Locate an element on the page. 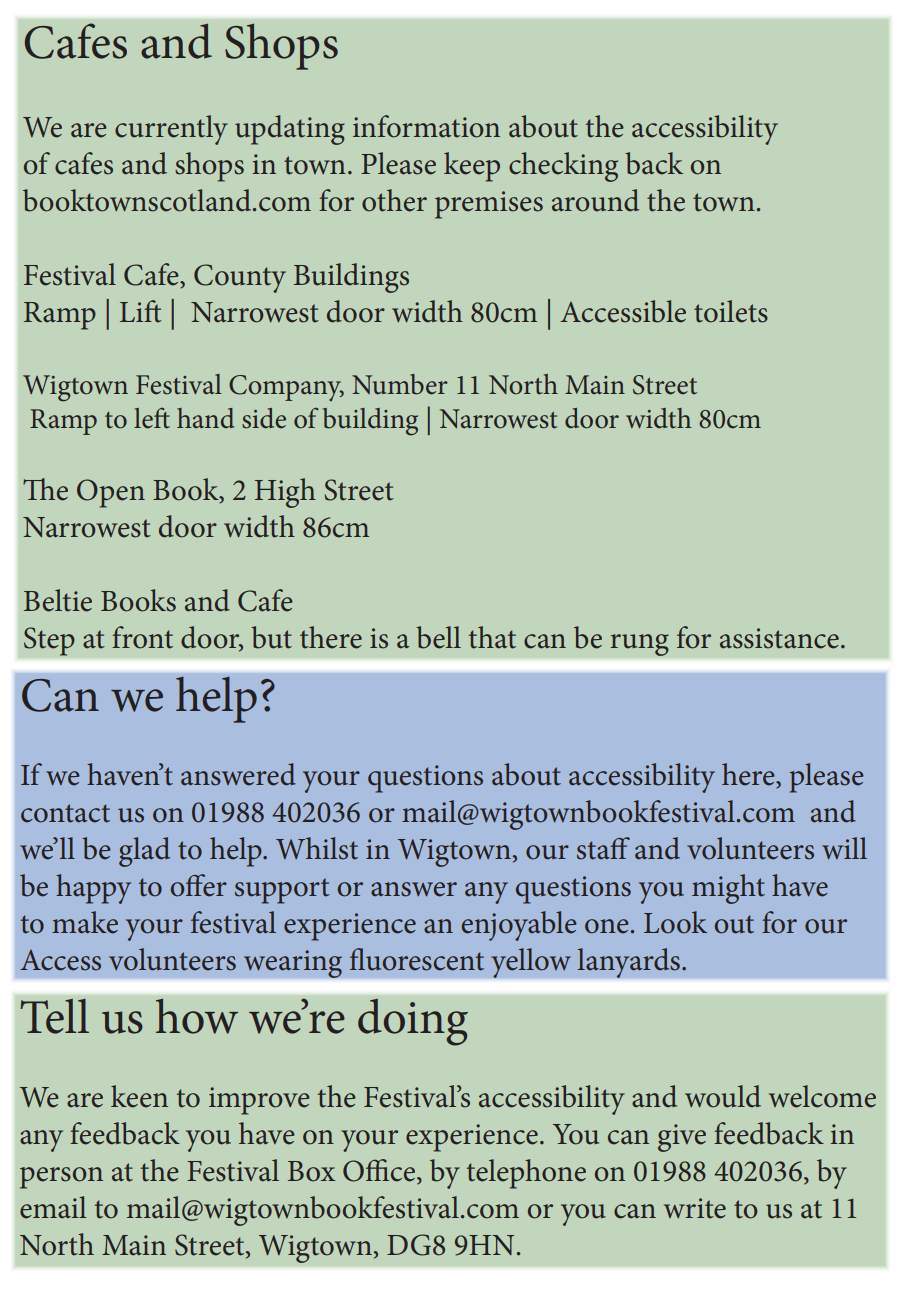 This document has width=924, height=1311. currently is located at coordinates (171, 130).
